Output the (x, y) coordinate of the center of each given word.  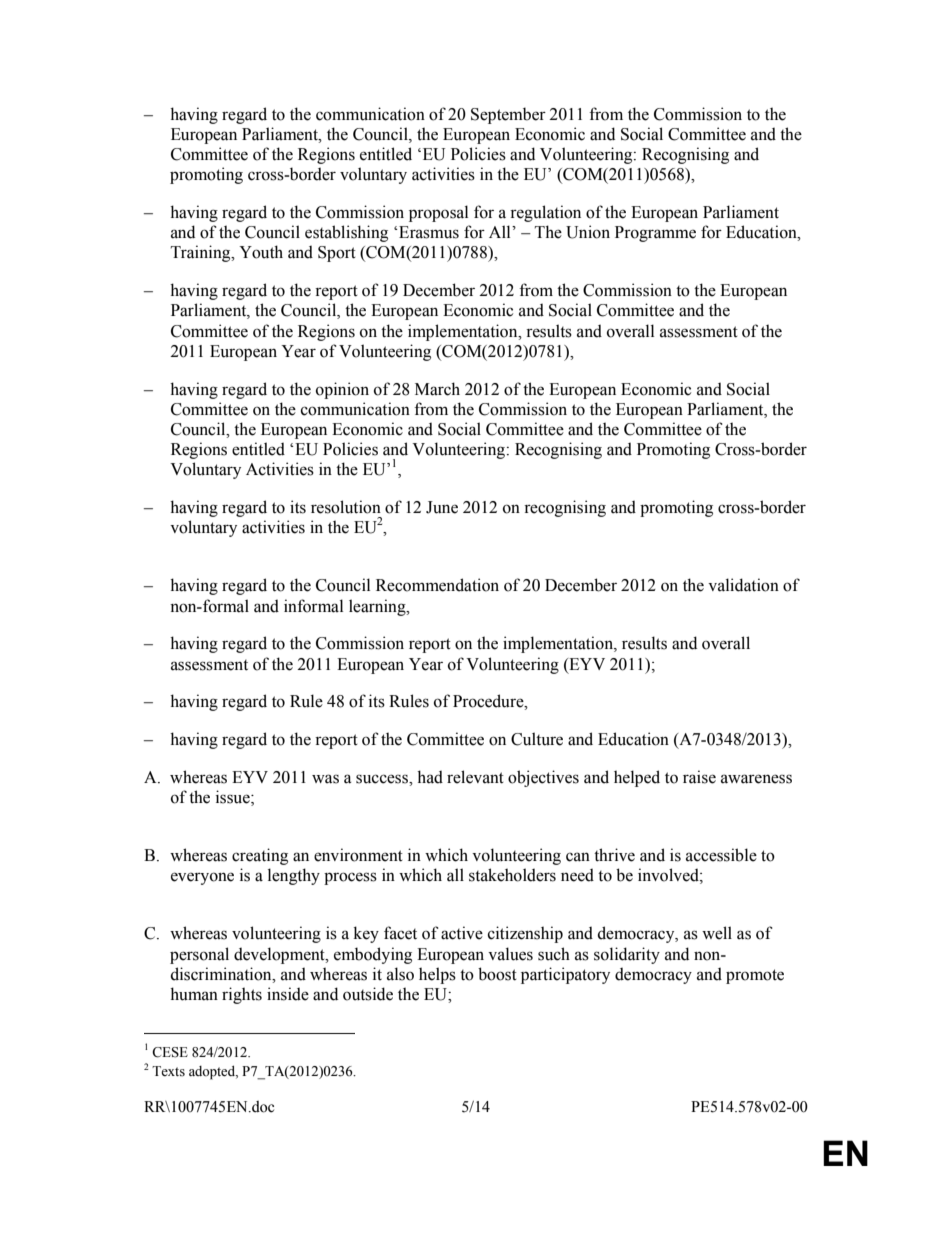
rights (242, 995)
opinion (342, 390)
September (508, 115)
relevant (475, 777)
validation (743, 585)
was (325, 779)
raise (699, 777)
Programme (655, 234)
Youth (261, 252)
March (437, 389)
